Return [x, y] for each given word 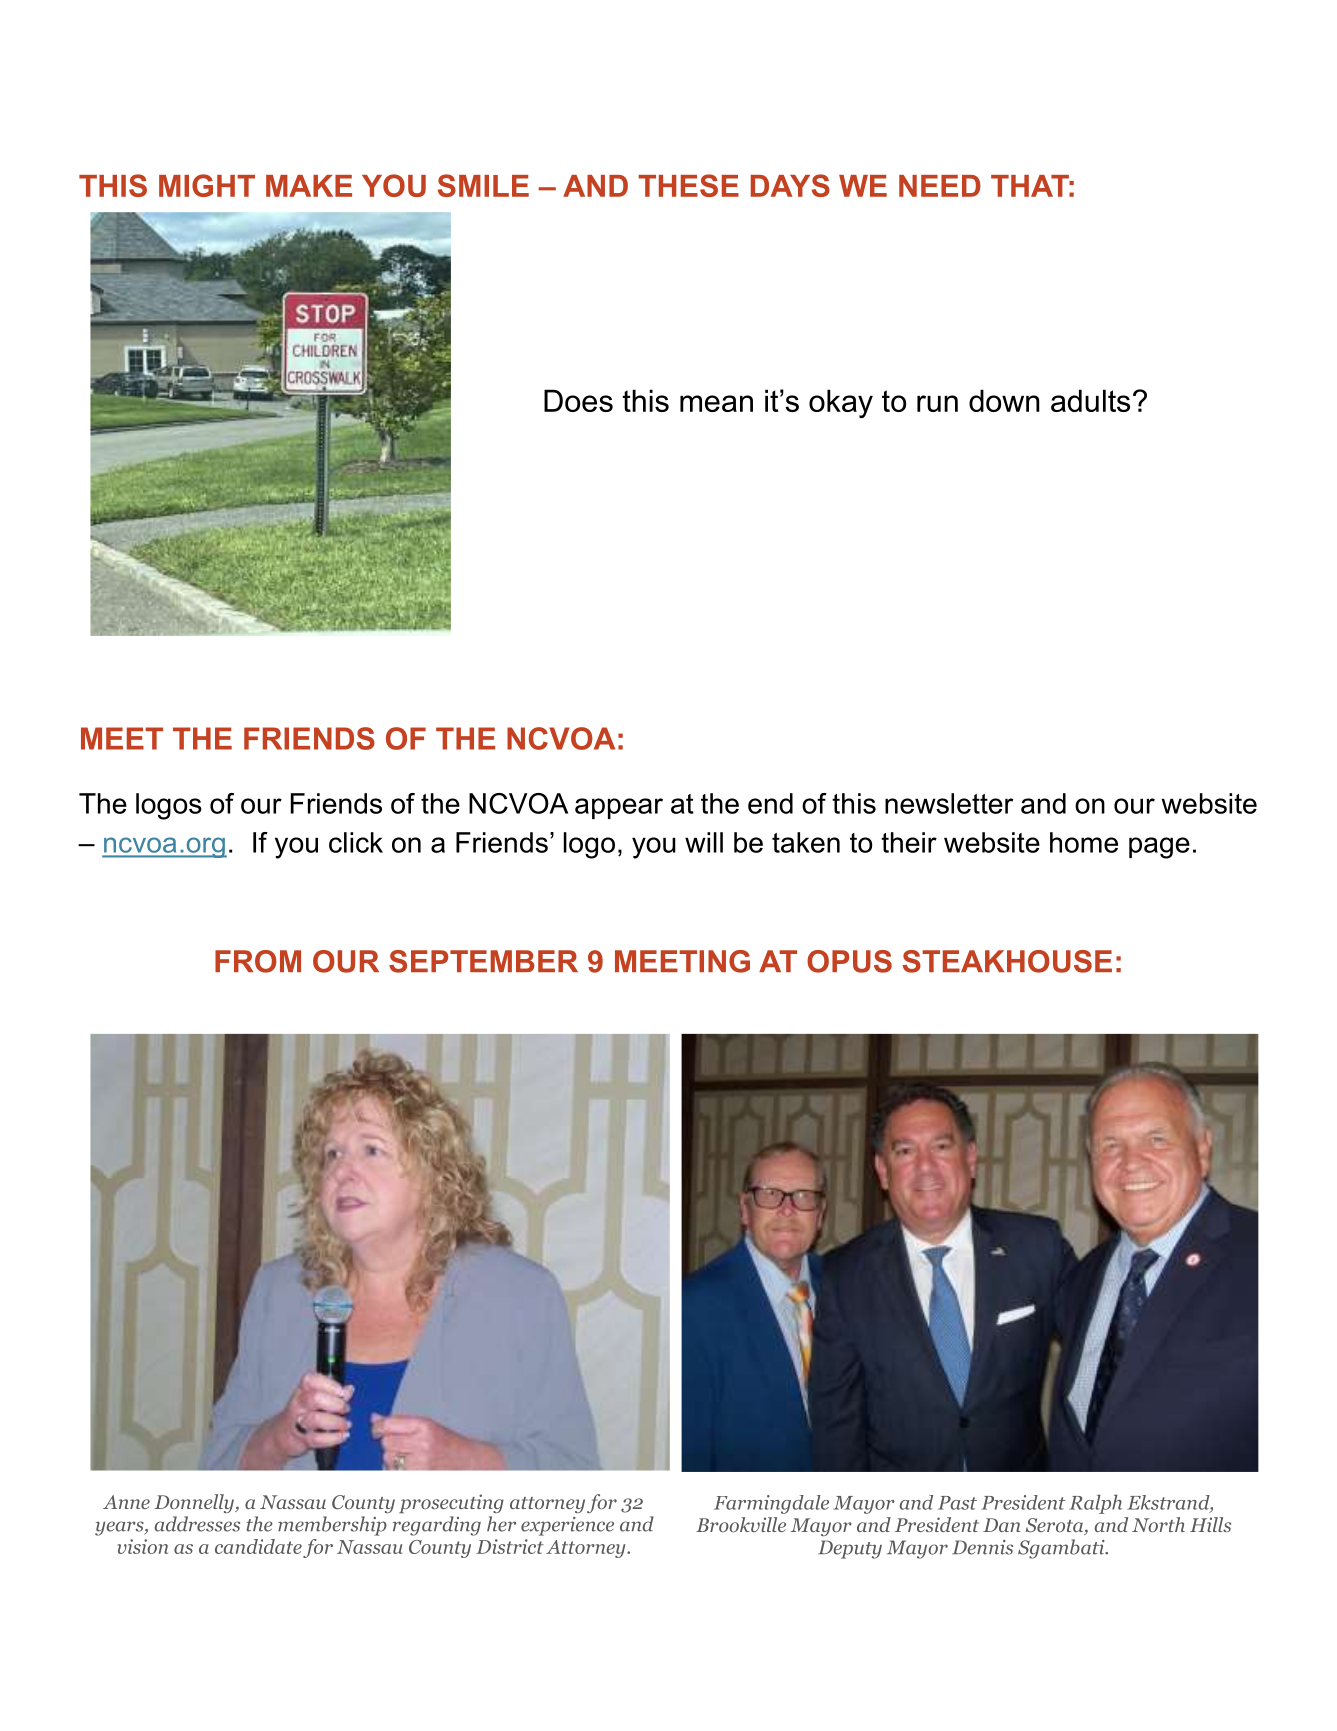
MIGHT [207, 185]
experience [567, 1526]
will [704, 842]
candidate [258, 1546]
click [356, 842]
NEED [940, 186]
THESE [688, 185]
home [1084, 842]
